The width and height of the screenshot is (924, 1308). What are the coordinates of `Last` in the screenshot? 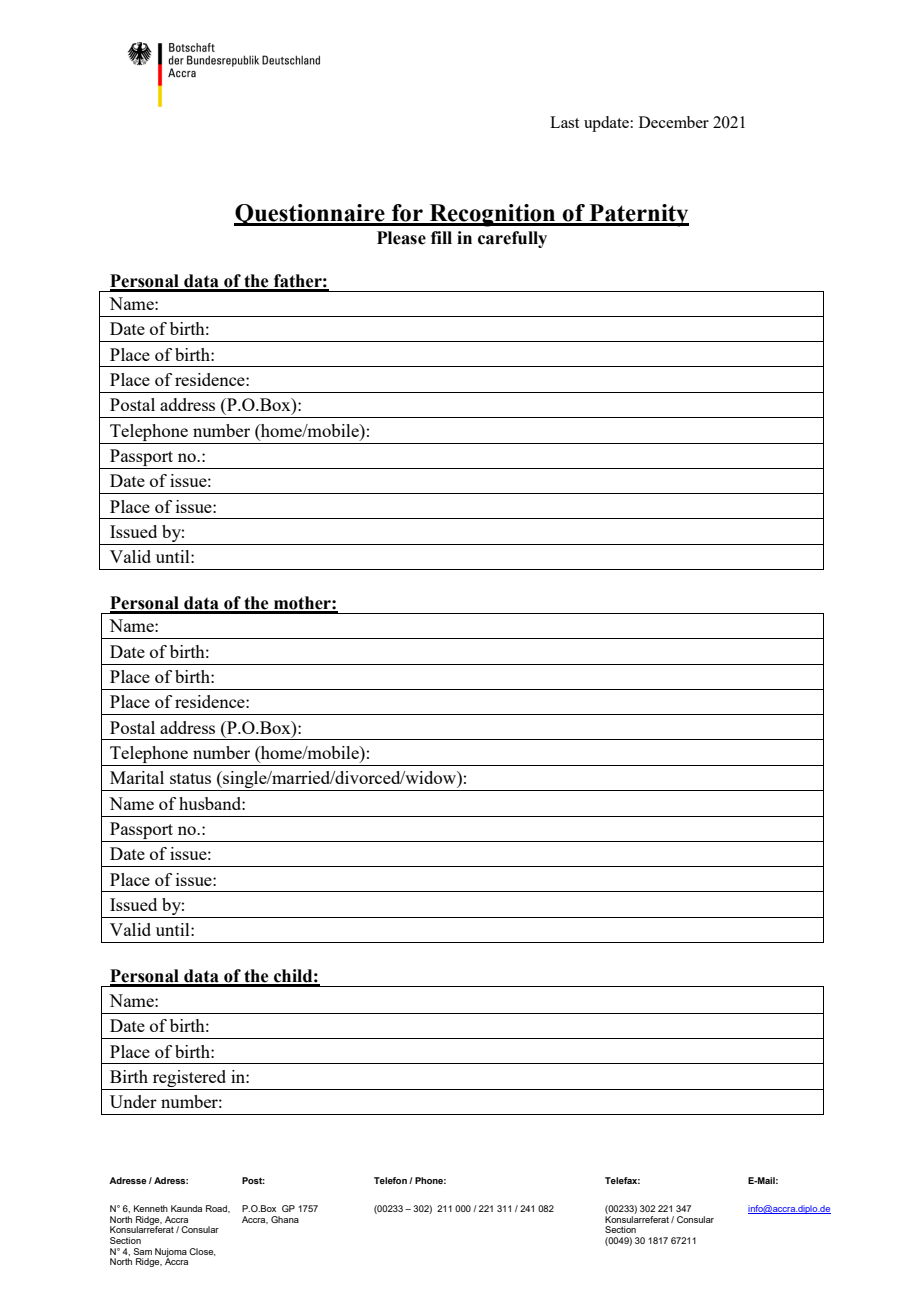 It's located at (564, 122).
